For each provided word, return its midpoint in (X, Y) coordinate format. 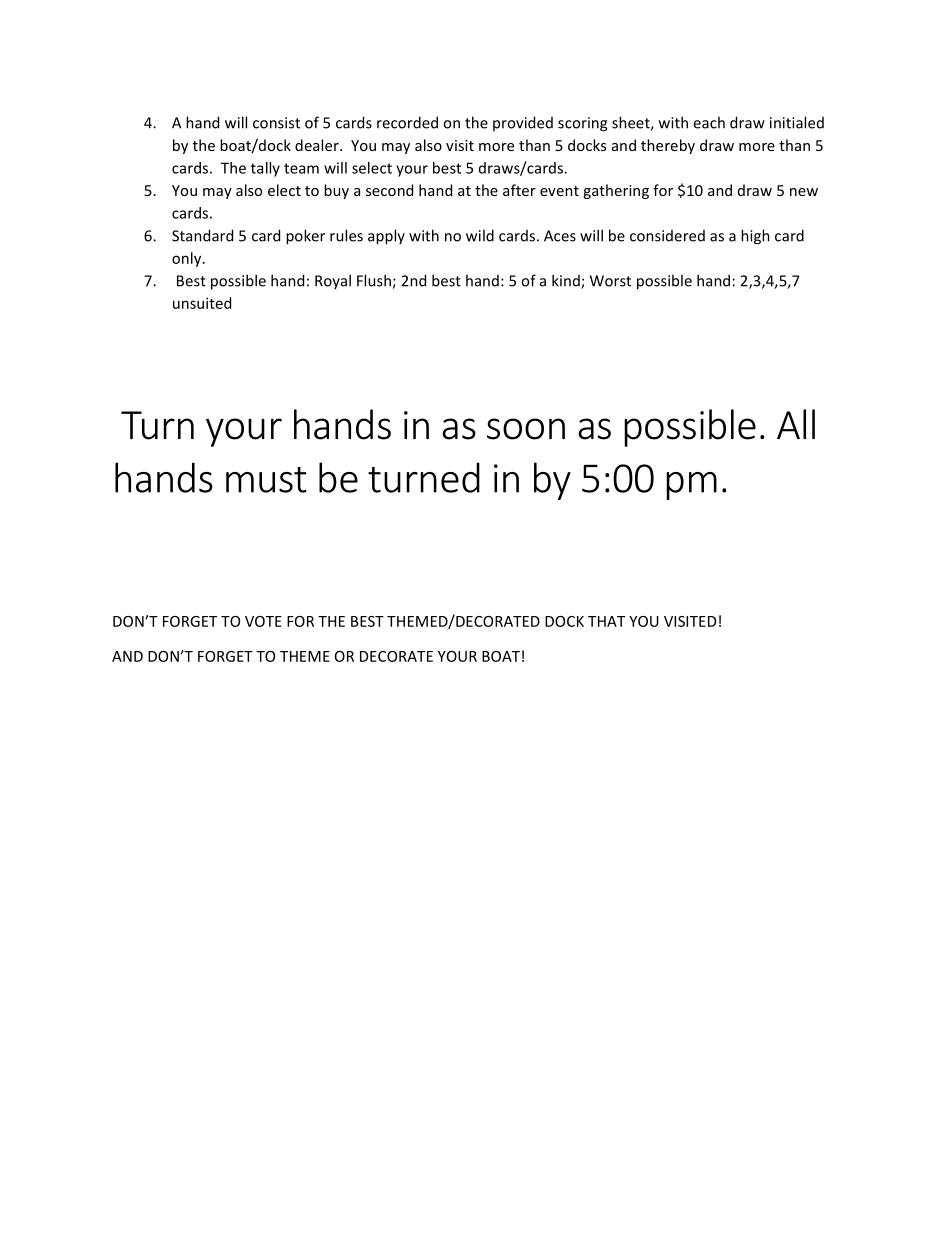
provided (523, 123)
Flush (375, 281)
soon (526, 429)
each (709, 122)
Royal (333, 281)
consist (276, 123)
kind (567, 281)
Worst (610, 281)
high (755, 237)
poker (305, 237)
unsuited (202, 303)
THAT (606, 621)
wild (480, 235)
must (266, 480)
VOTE (263, 621)
